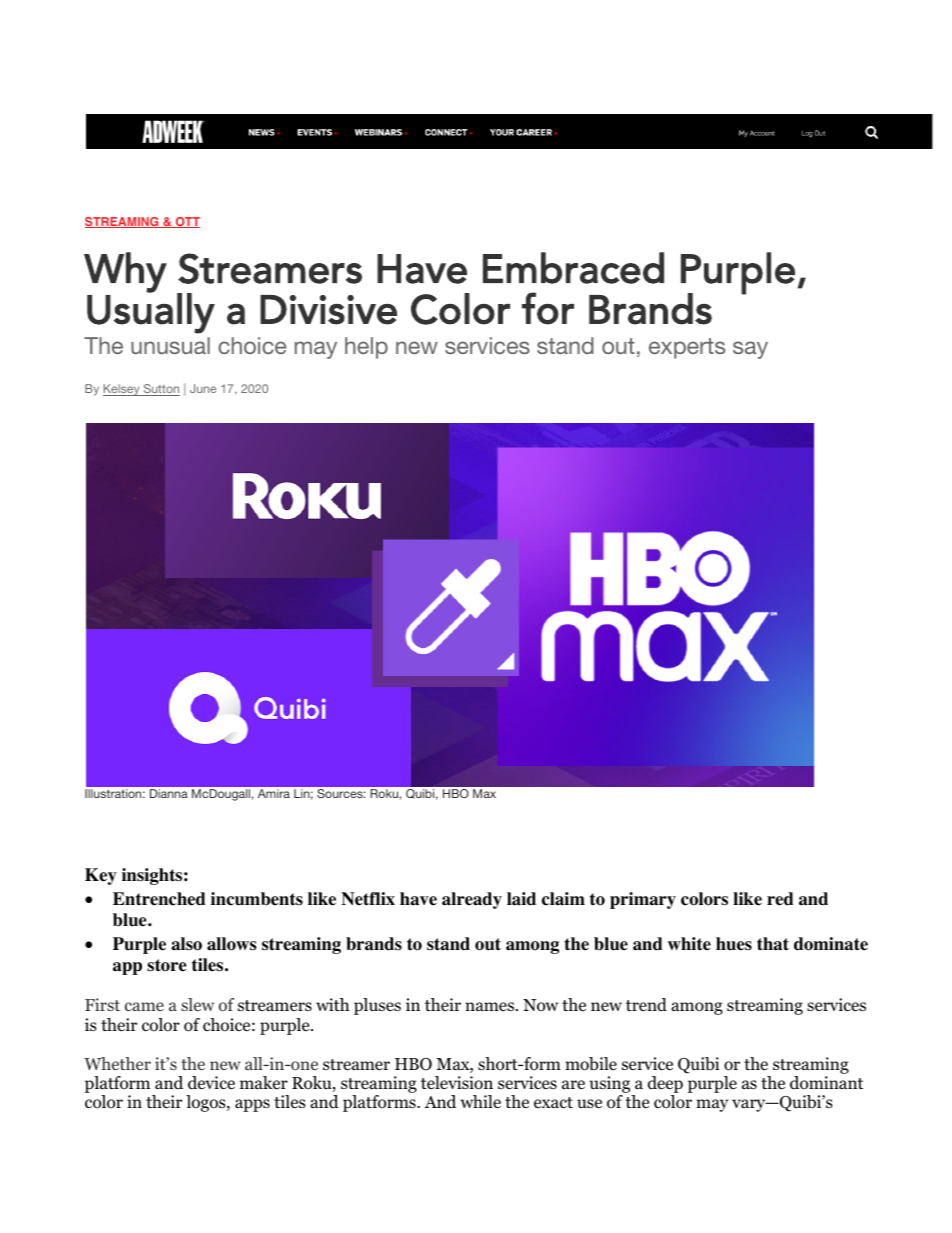  Describe the element at coordinates (169, 793) in the document. I see `Dianna` at that location.
